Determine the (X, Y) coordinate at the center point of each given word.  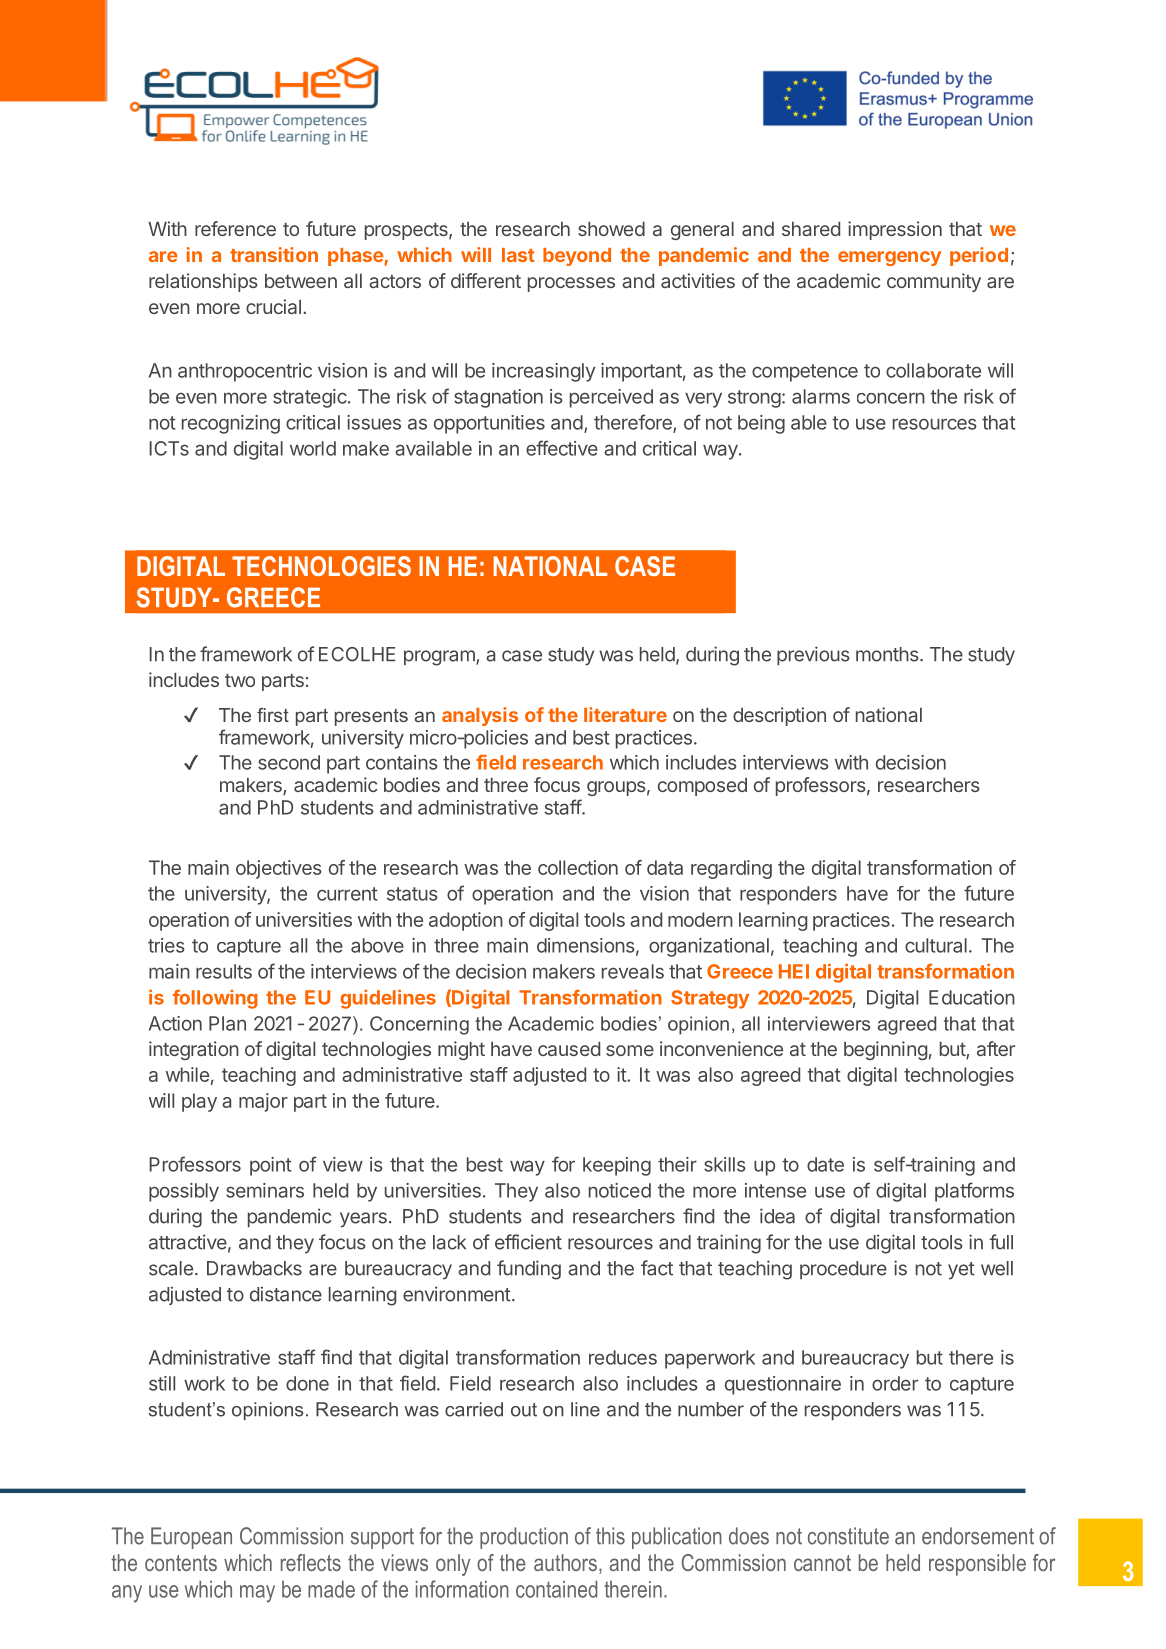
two (240, 680)
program (440, 658)
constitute (848, 1536)
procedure (843, 1270)
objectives (279, 869)
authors (565, 1562)
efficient (528, 1242)
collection (578, 867)
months (888, 654)
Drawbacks (254, 1268)
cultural (936, 945)
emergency (889, 258)
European (191, 1538)
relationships (203, 282)
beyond (577, 257)
